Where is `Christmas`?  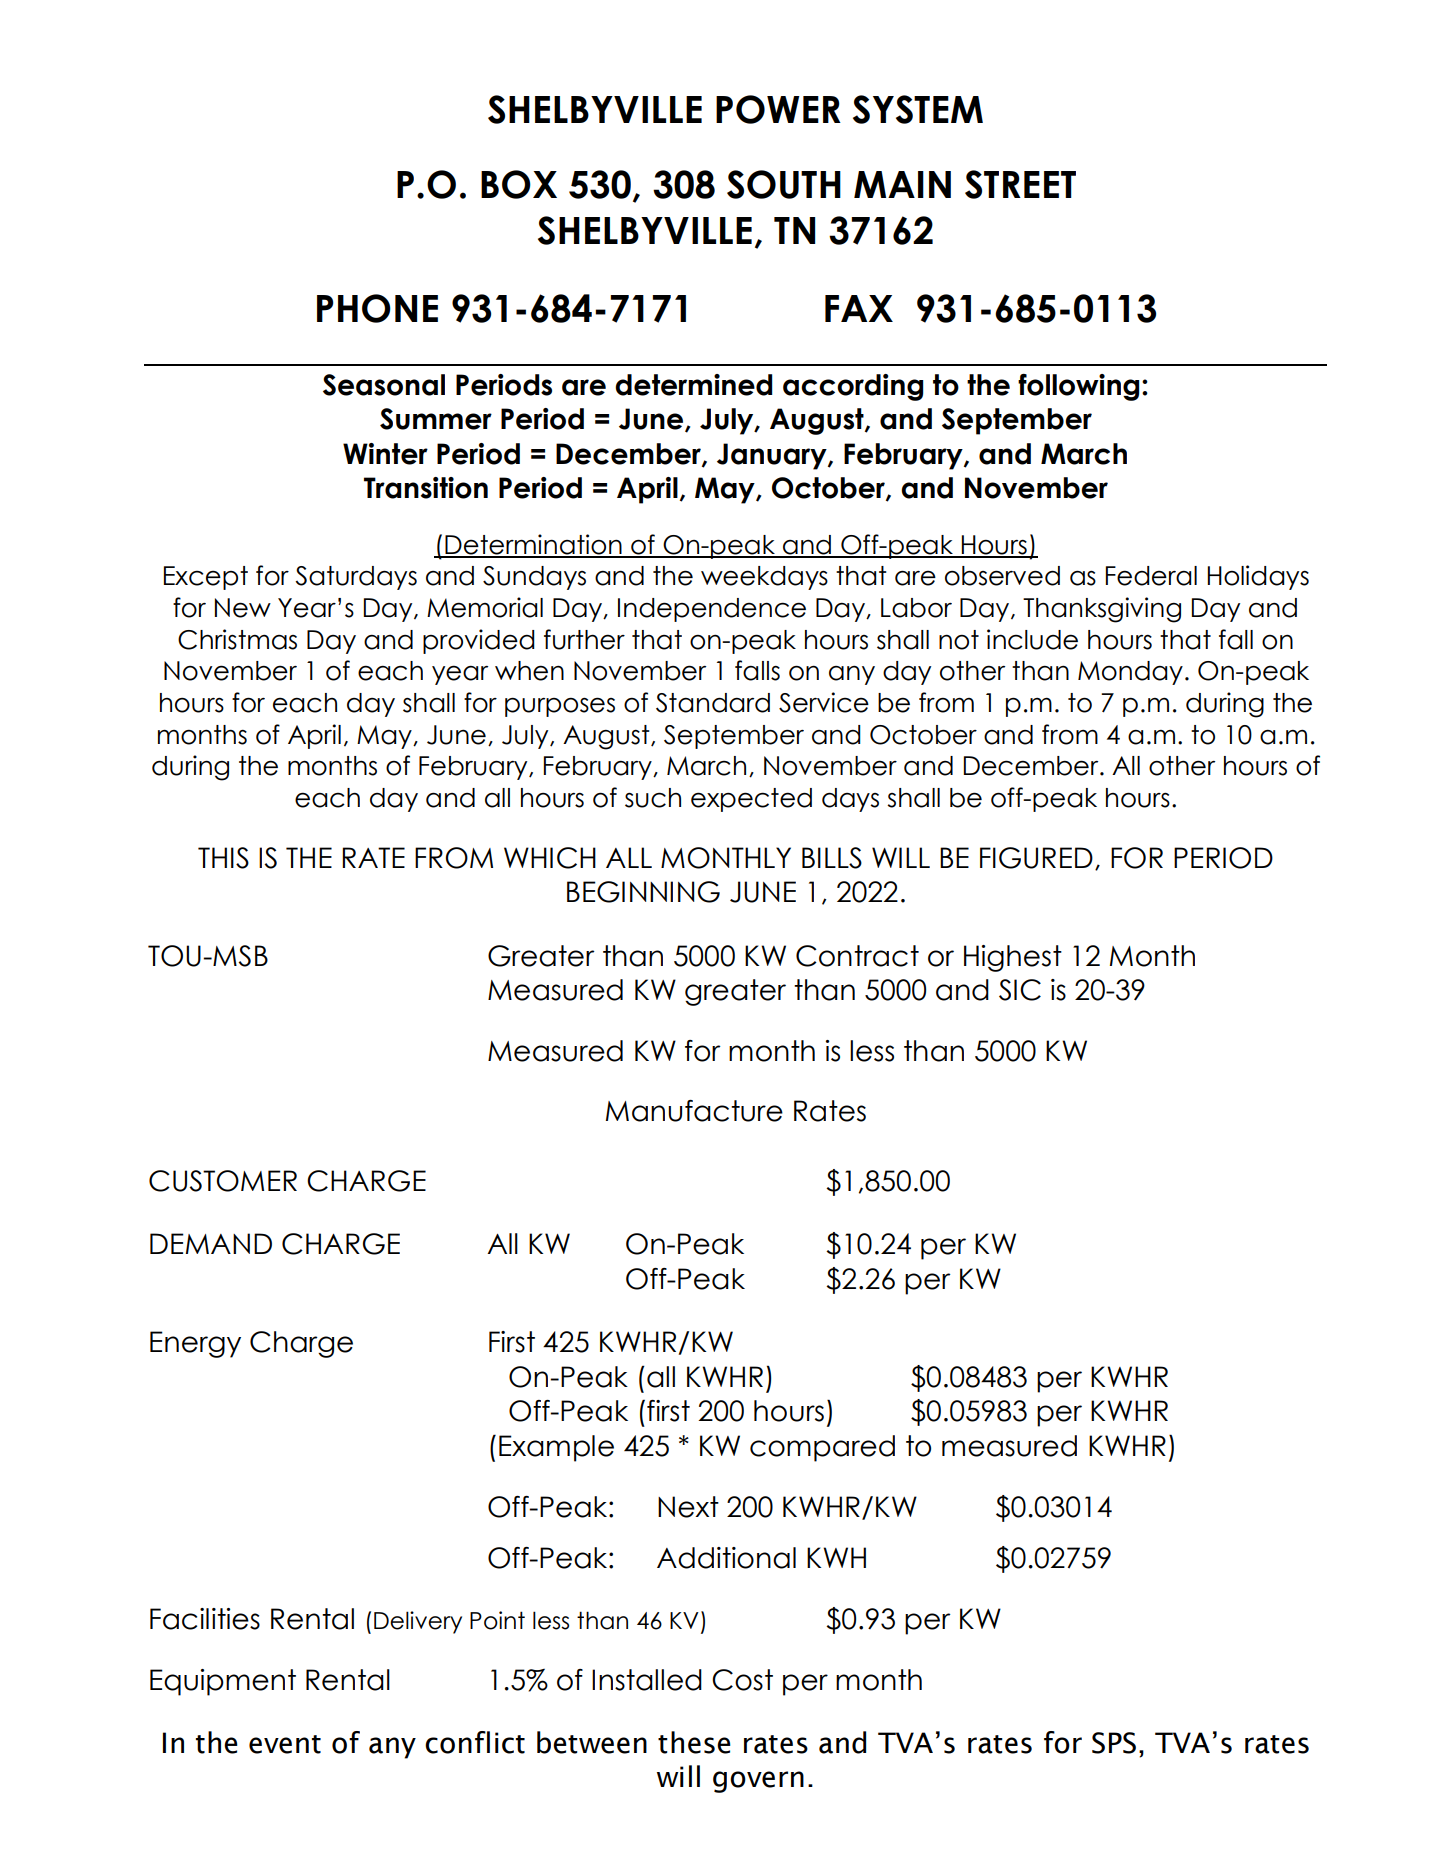 Christmas is located at coordinates (237, 639).
